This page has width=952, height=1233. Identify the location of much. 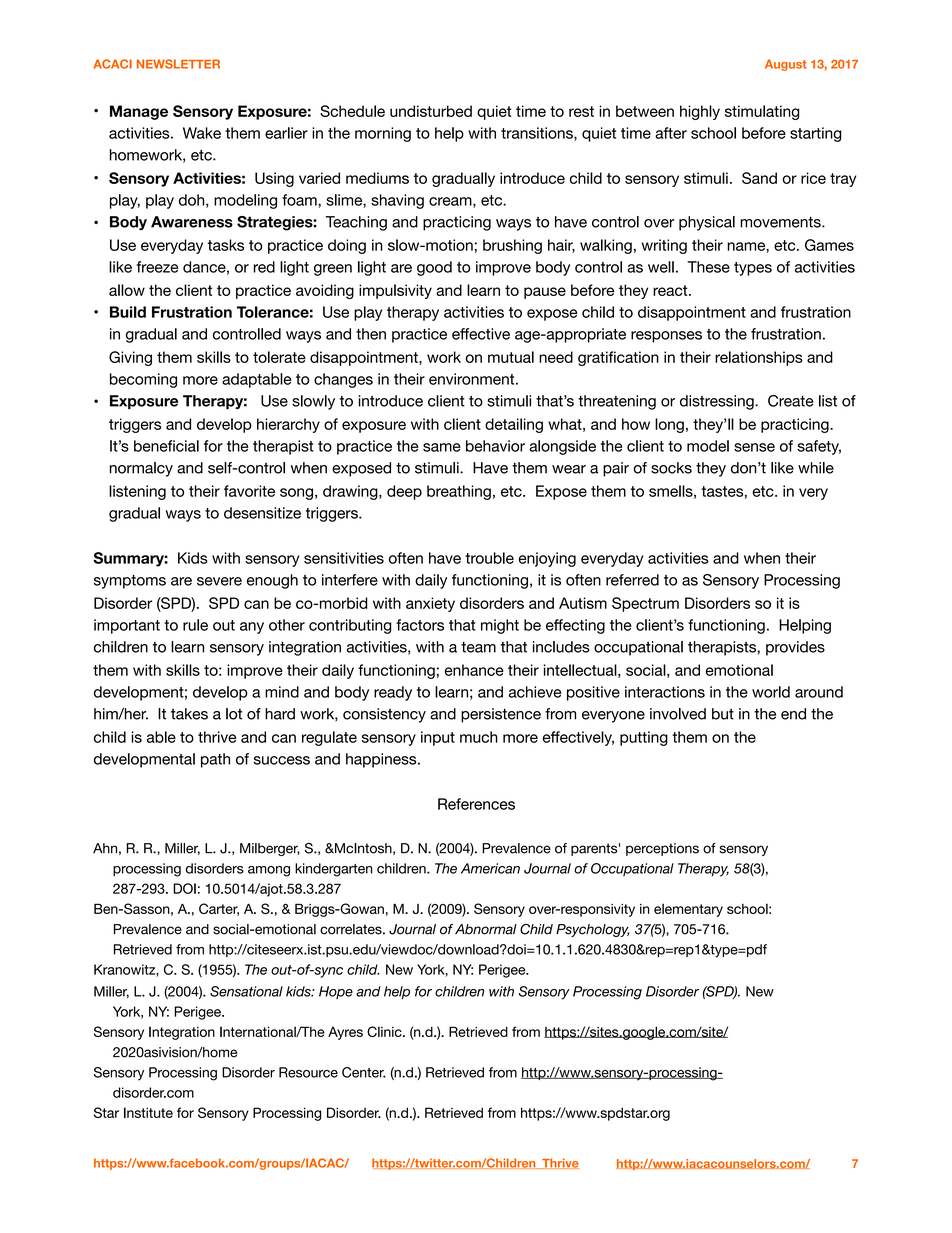
(479, 737).
